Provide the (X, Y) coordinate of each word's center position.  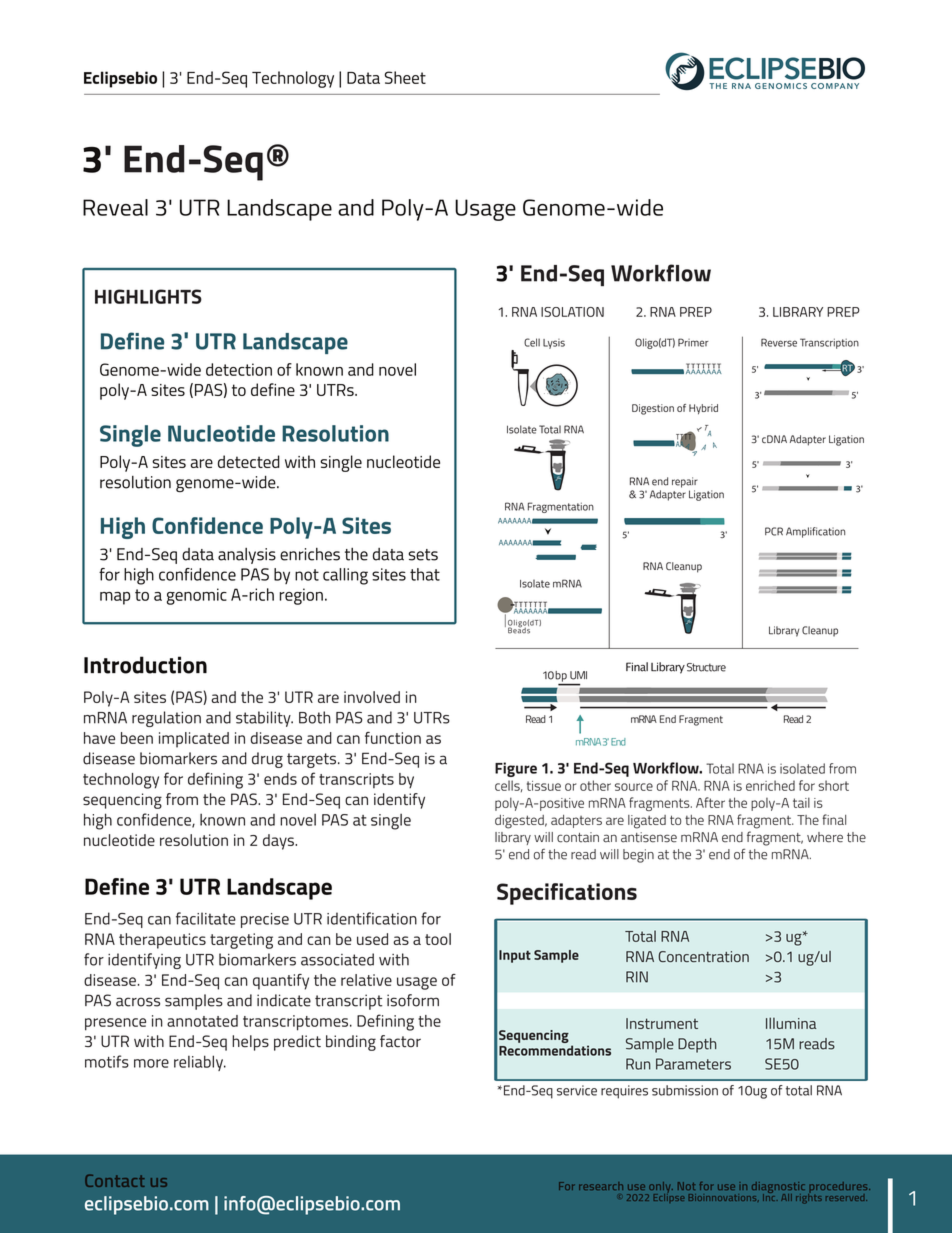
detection (239, 369)
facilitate (206, 918)
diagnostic (778, 1189)
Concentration (703, 956)
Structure (706, 667)
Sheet (405, 77)
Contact (115, 1180)
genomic (197, 596)
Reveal (115, 207)
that (425, 574)
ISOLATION (572, 312)
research (601, 1186)
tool (438, 939)
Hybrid (703, 409)
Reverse (779, 342)
